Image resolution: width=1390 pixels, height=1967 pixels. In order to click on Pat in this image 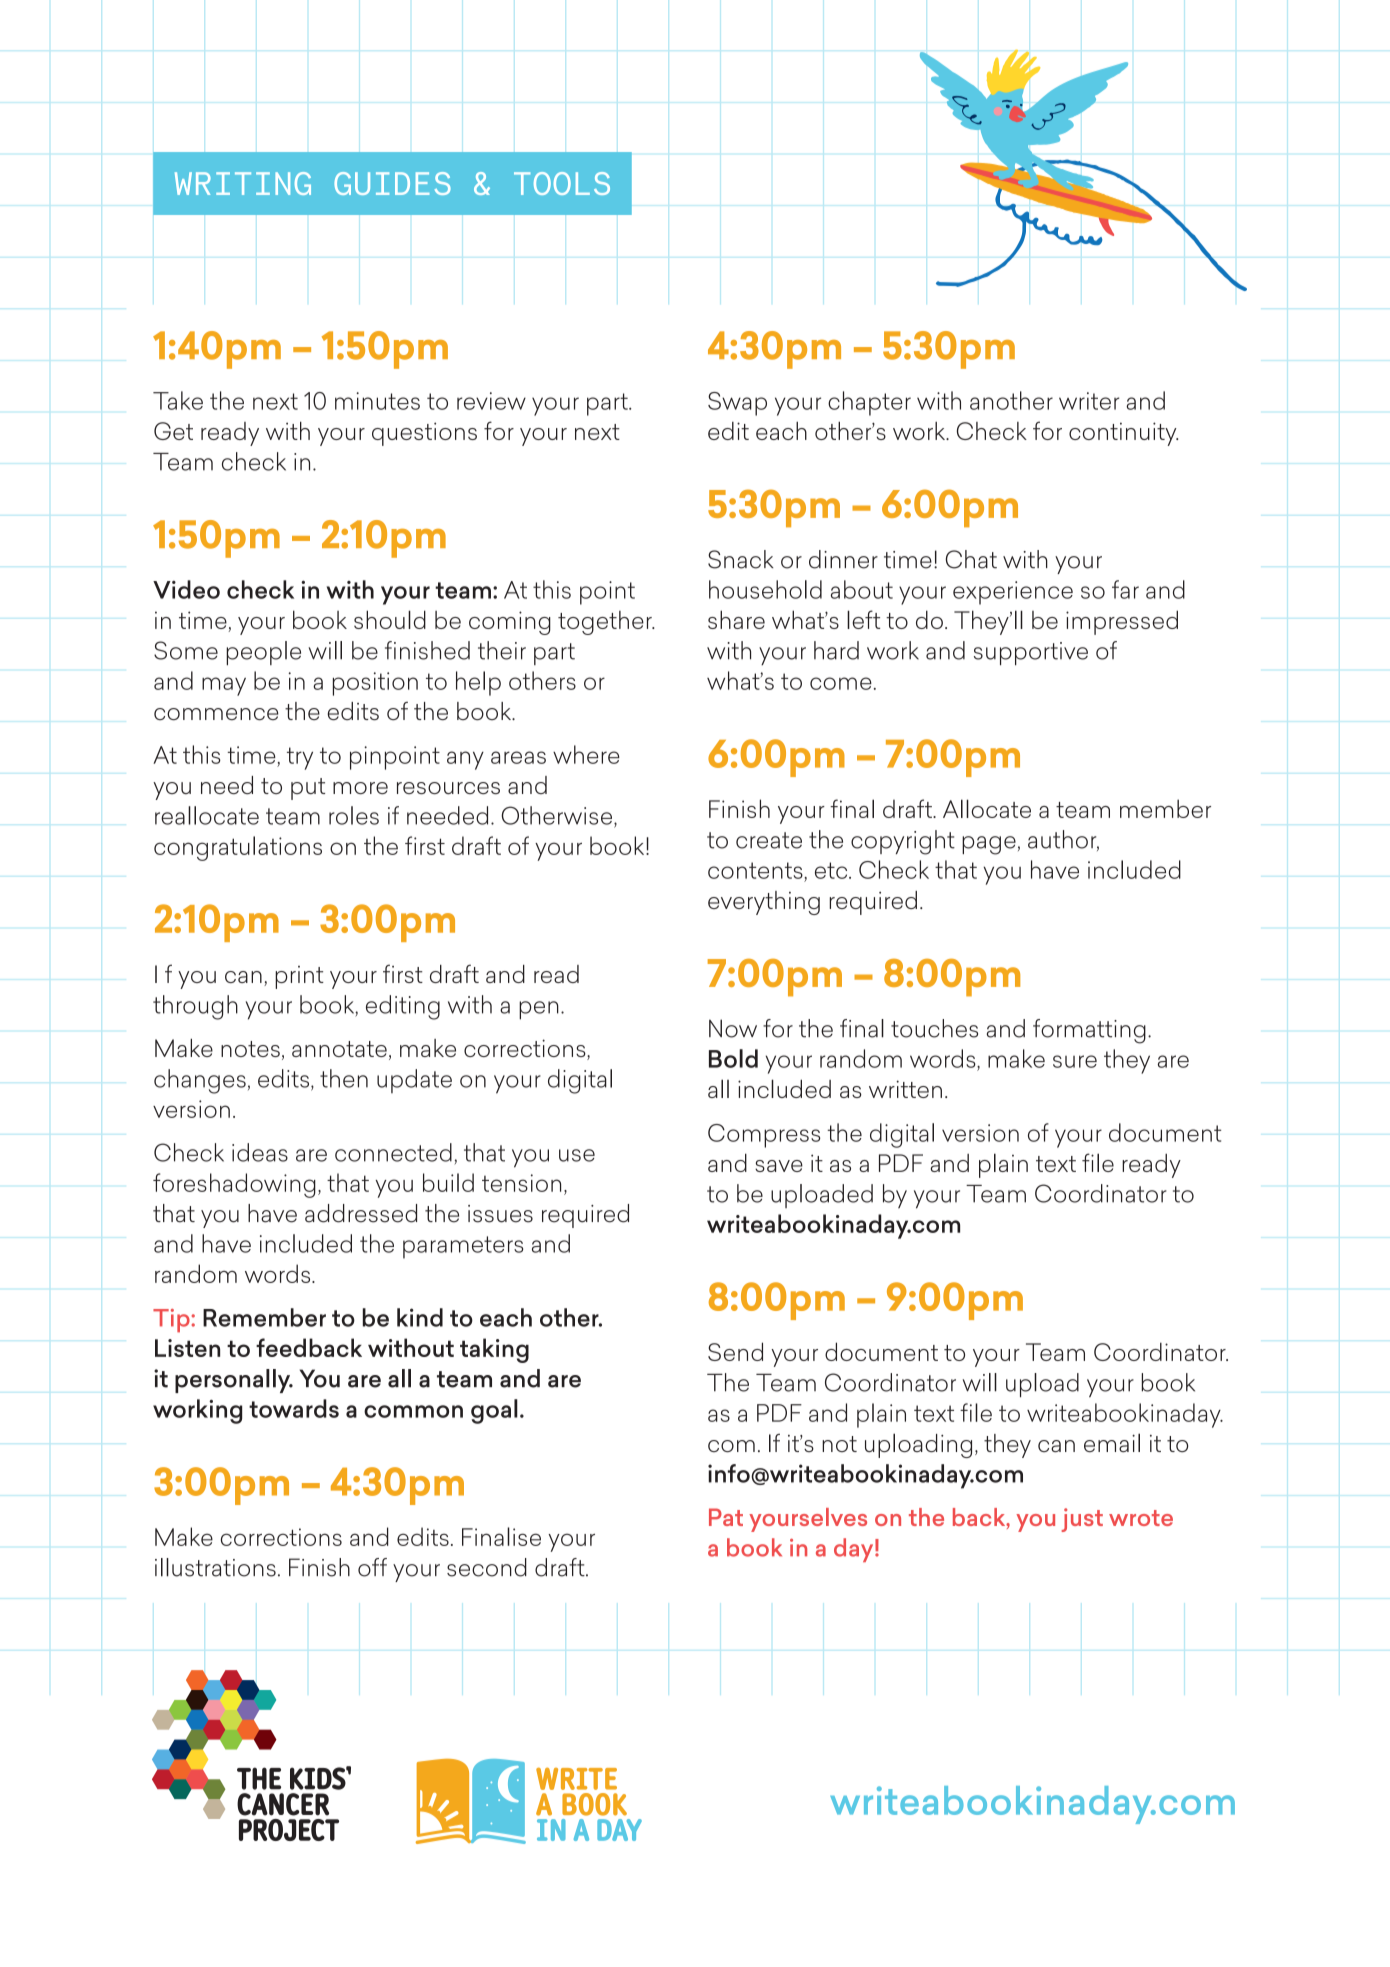, I will do `click(726, 1517)`.
